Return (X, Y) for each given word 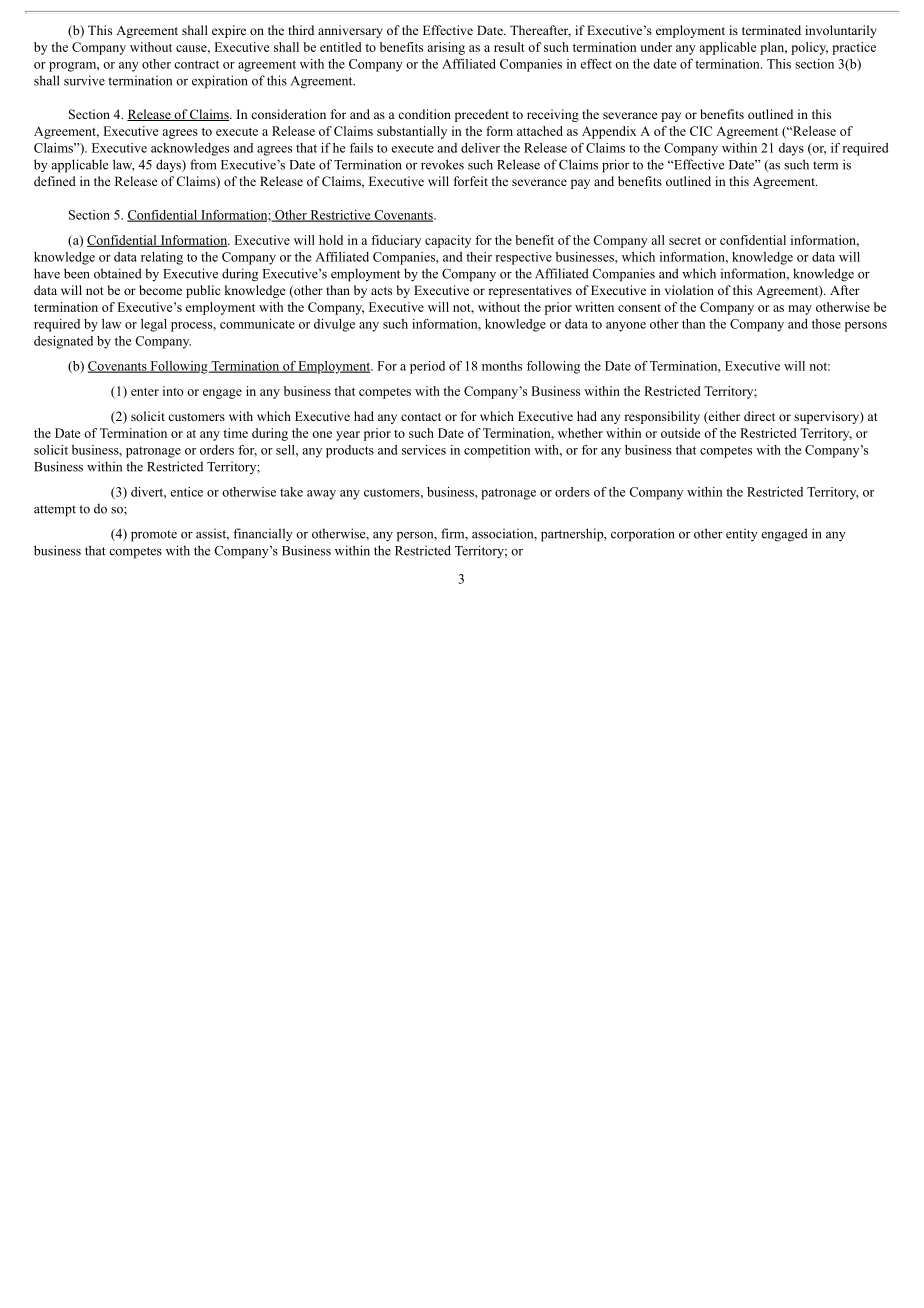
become (160, 290)
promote (154, 536)
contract (196, 64)
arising (446, 48)
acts (381, 291)
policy (809, 48)
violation (689, 290)
